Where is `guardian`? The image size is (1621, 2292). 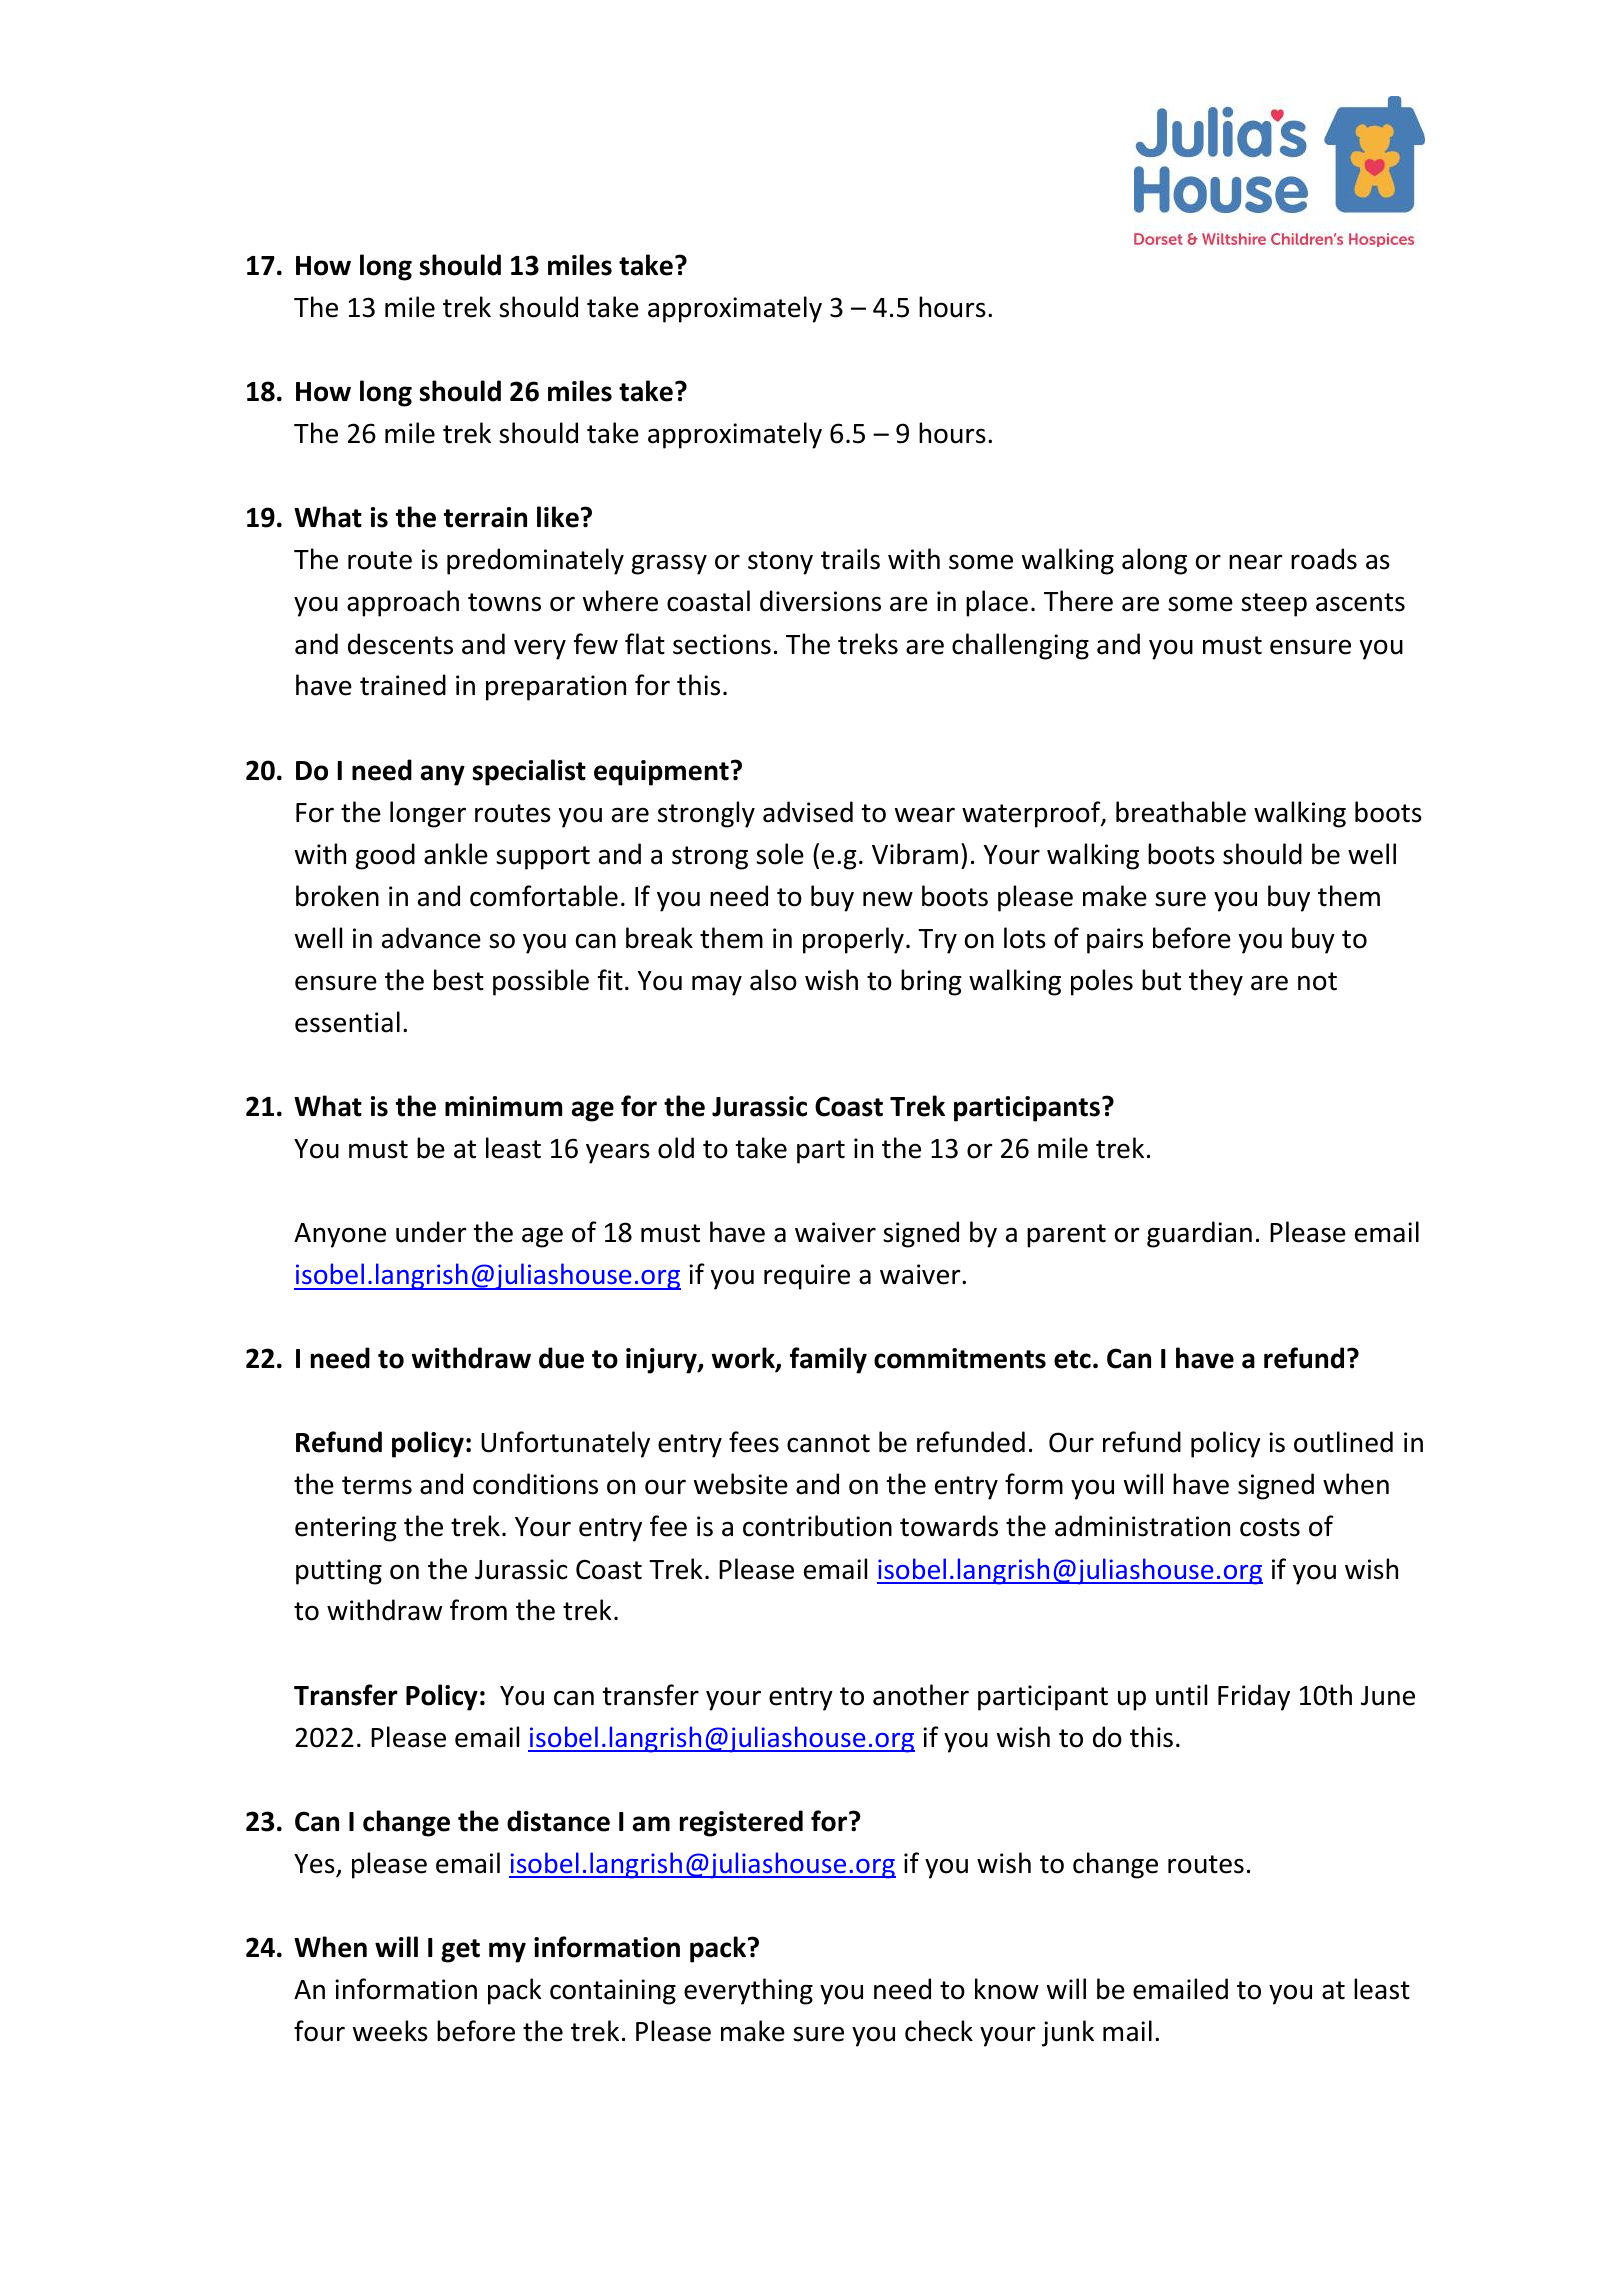
guardian is located at coordinates (1199, 1234).
